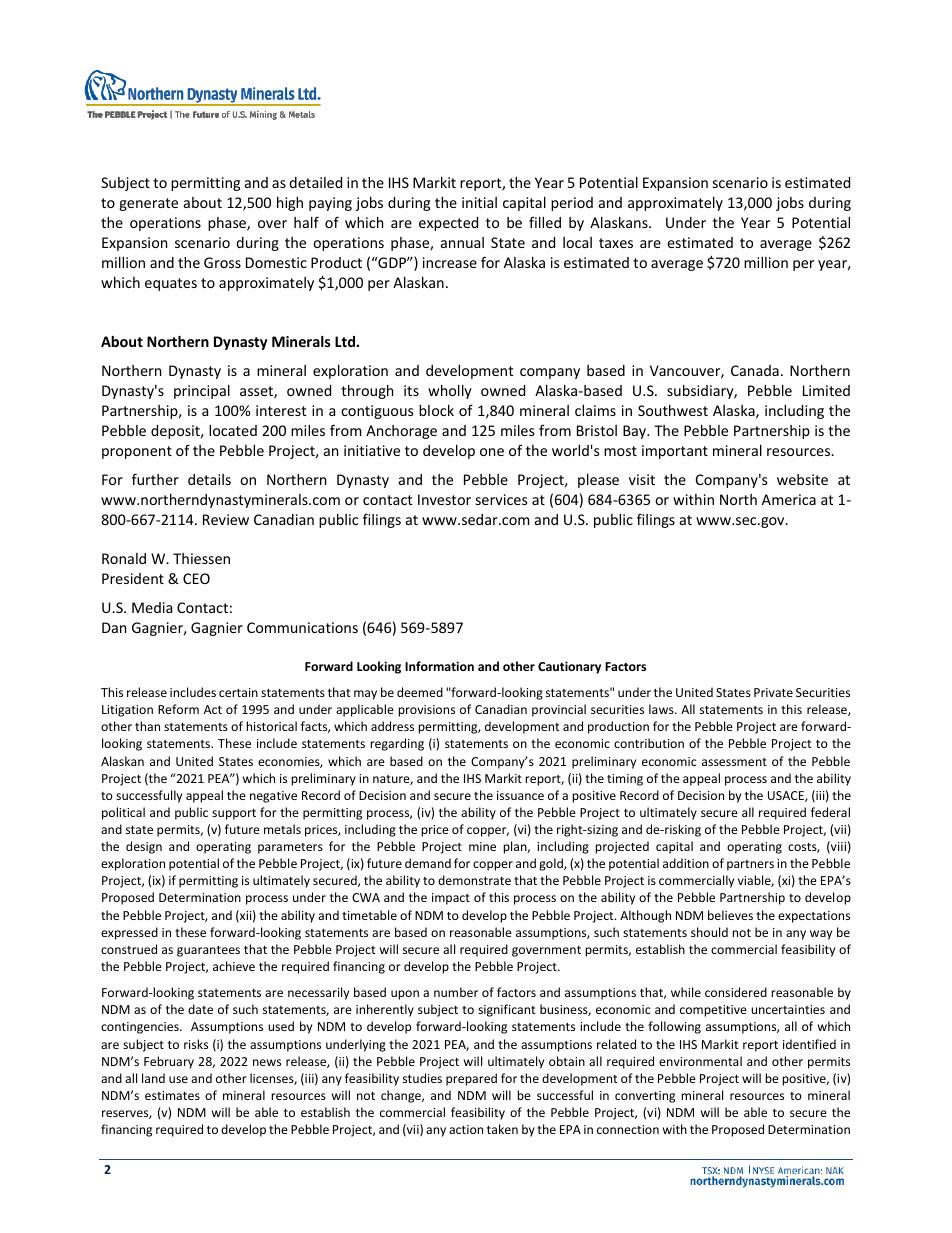 The width and height of the document is (952, 1233). Describe the element at coordinates (148, 204) in the document. I see `generate` at that location.
